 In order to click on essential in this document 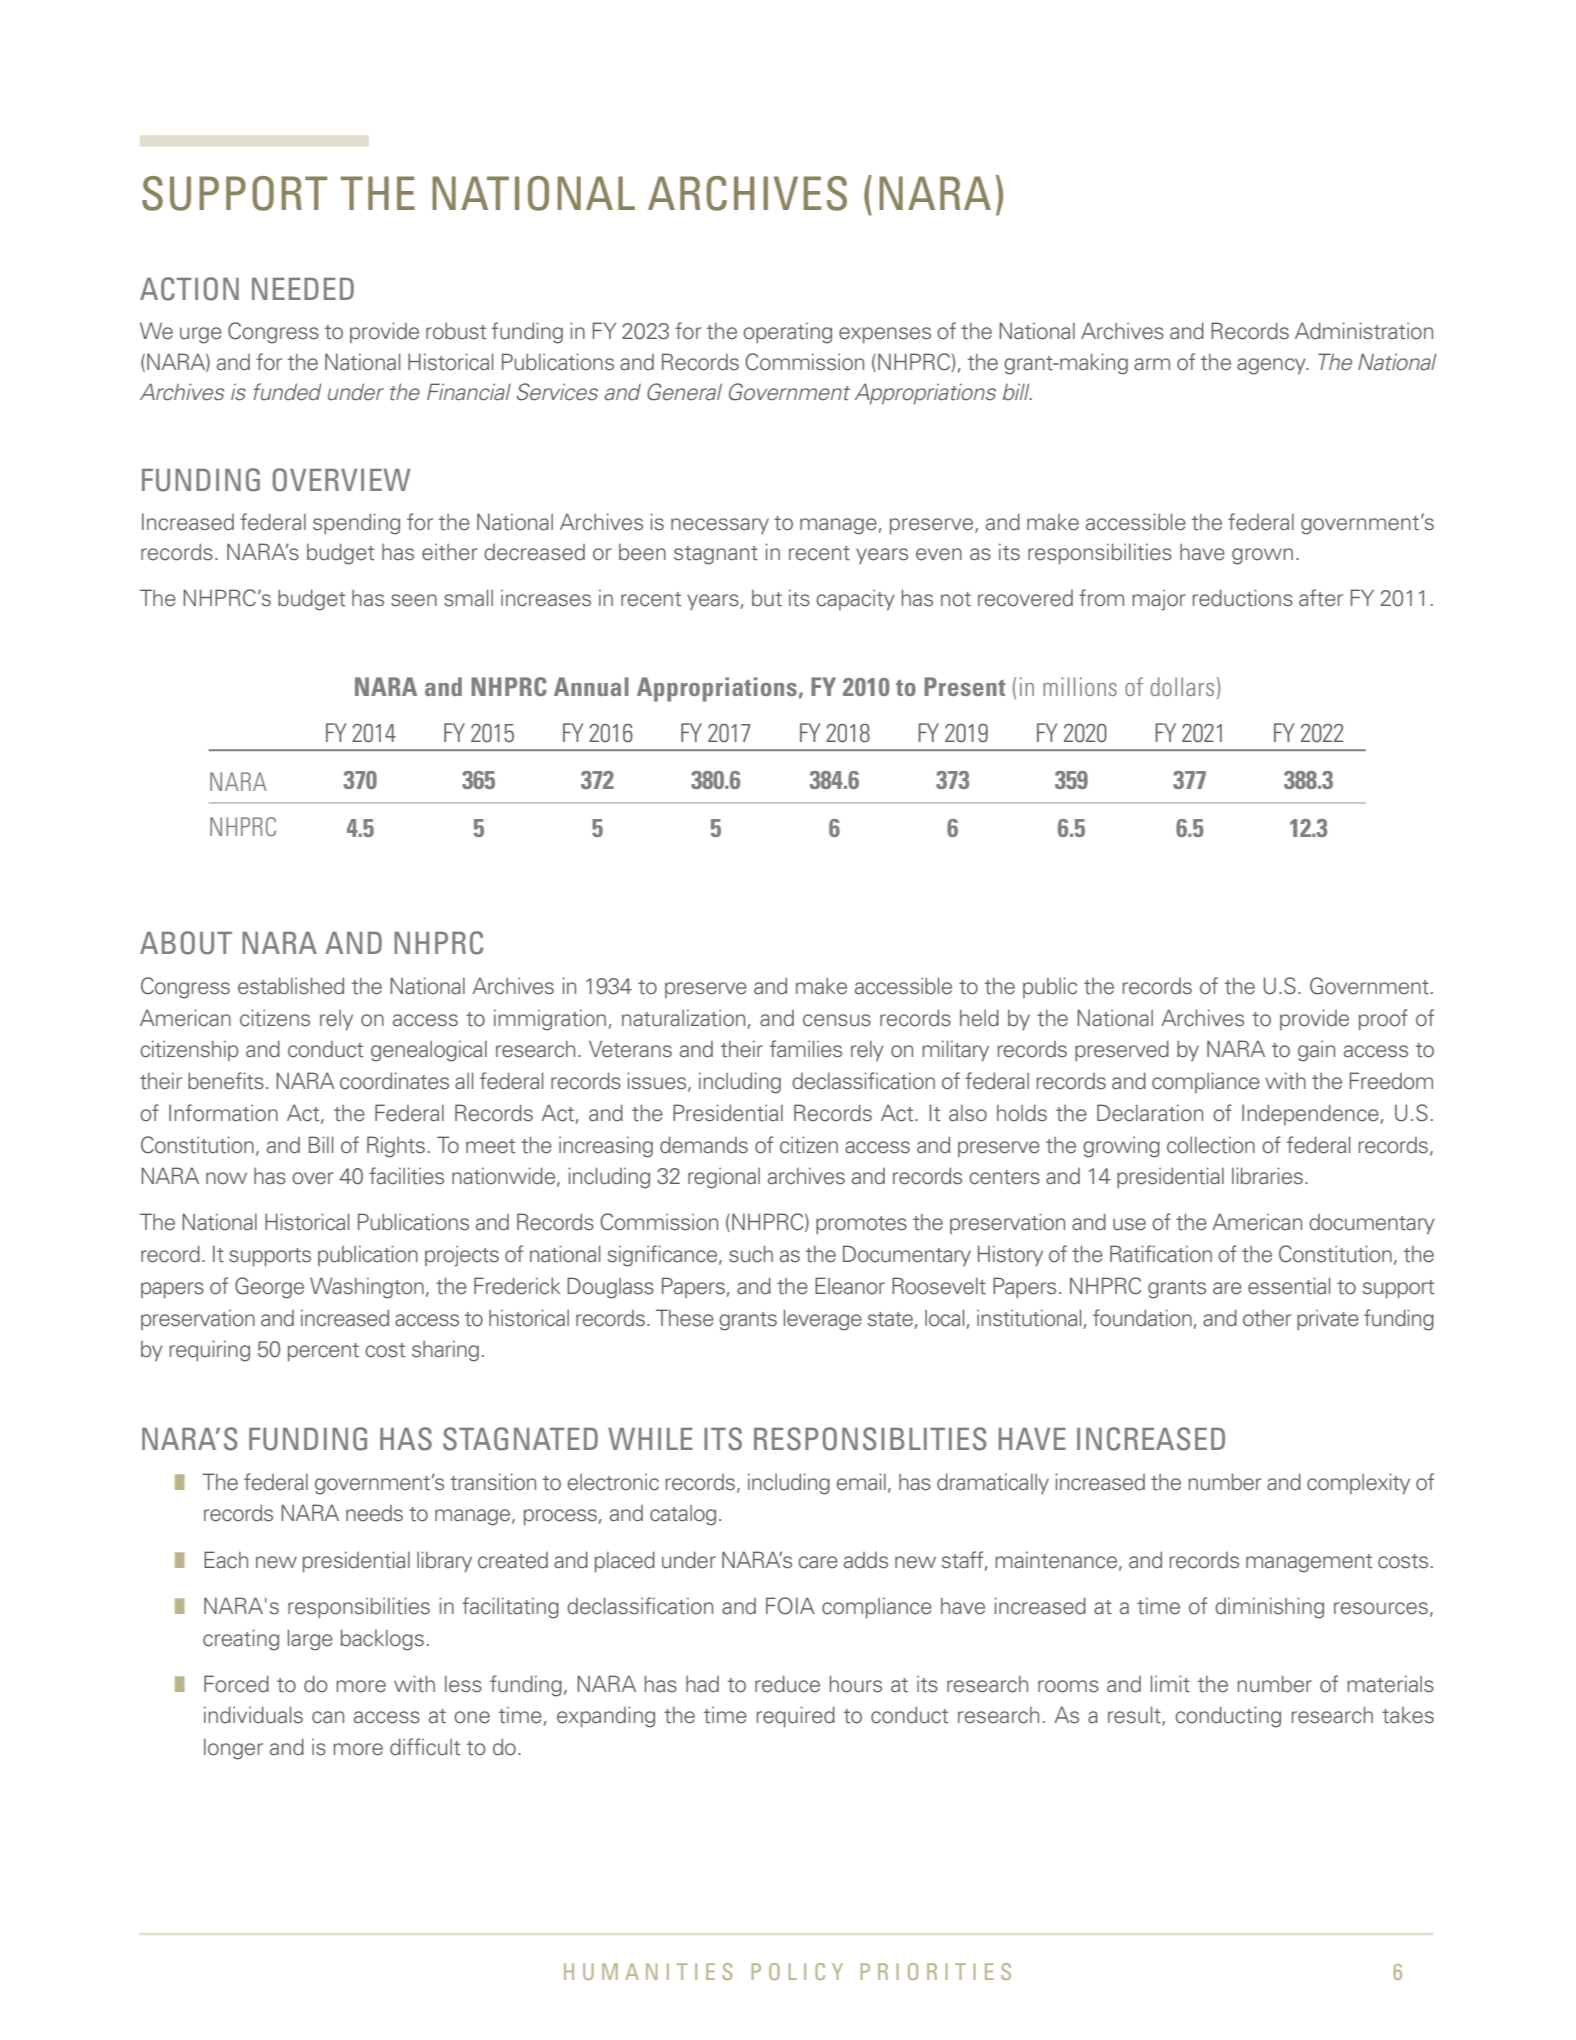, I will do `click(1289, 1286)`.
